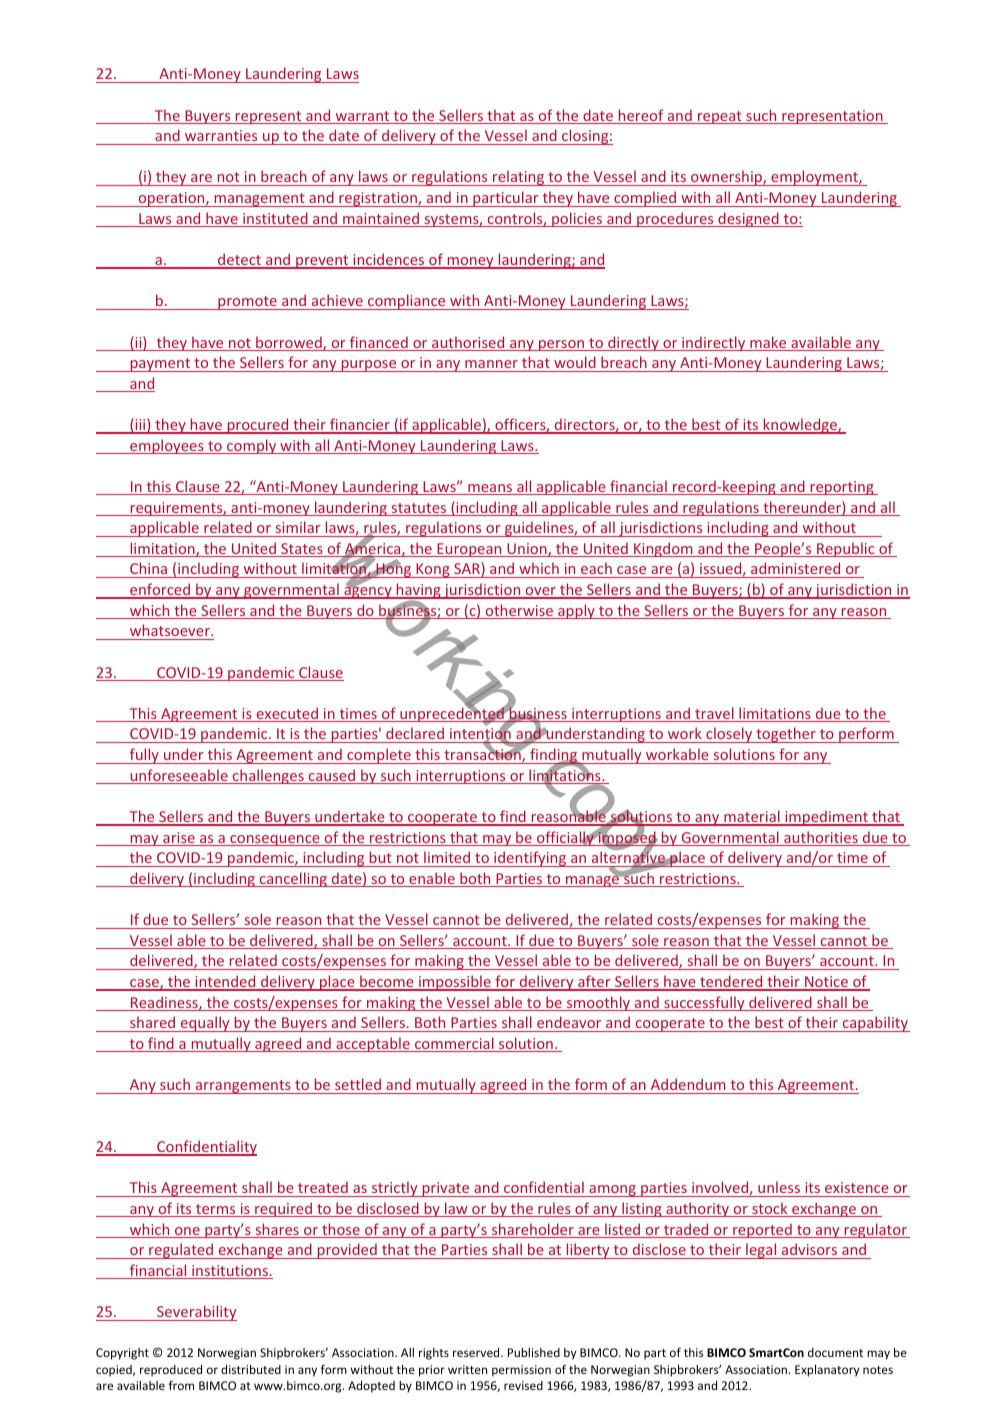 The image size is (1006, 1423). I want to click on intention, so click(480, 735).
